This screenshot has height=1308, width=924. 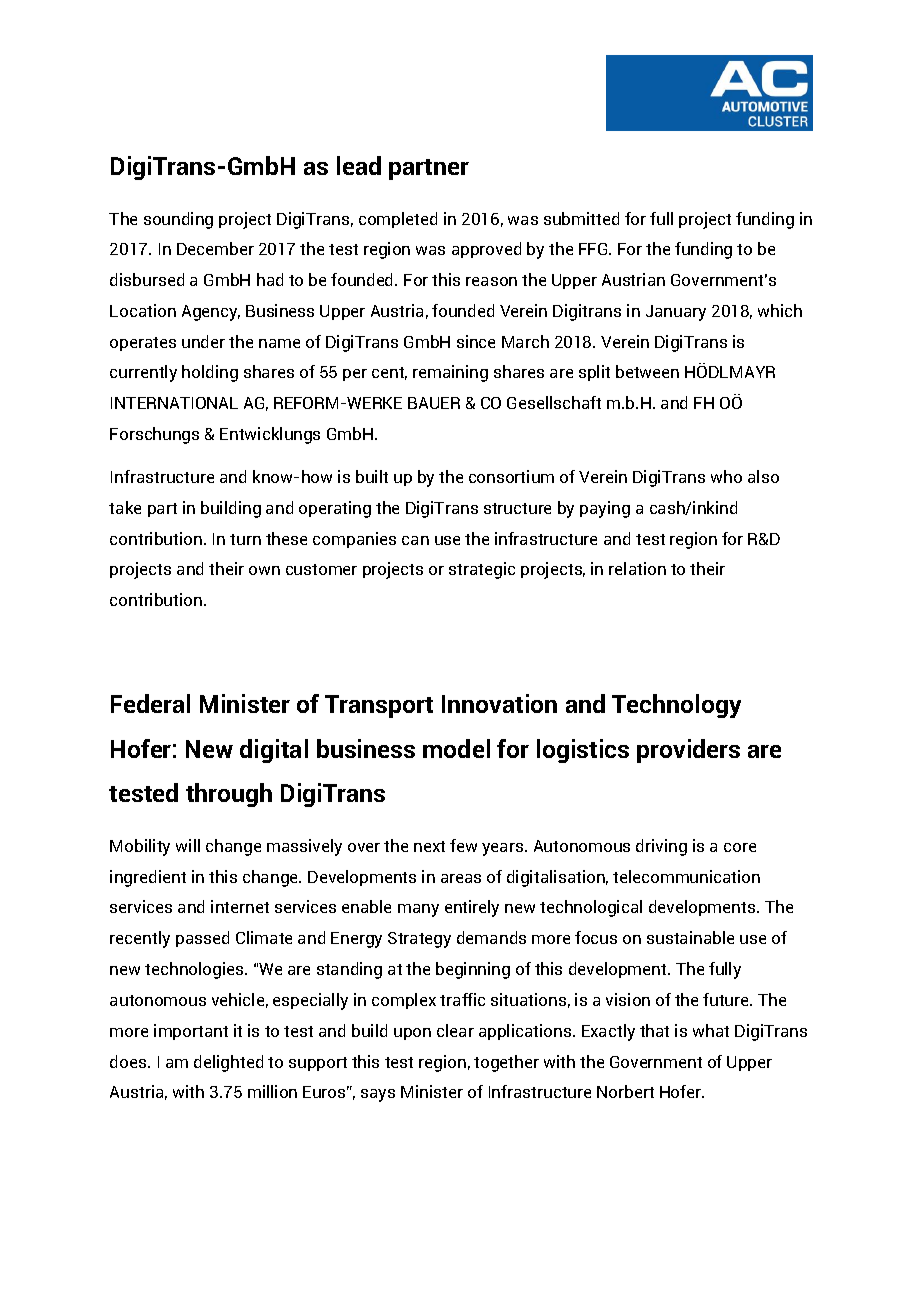 What do you see at coordinates (398, 220) in the screenshot?
I see `completed` at bounding box center [398, 220].
